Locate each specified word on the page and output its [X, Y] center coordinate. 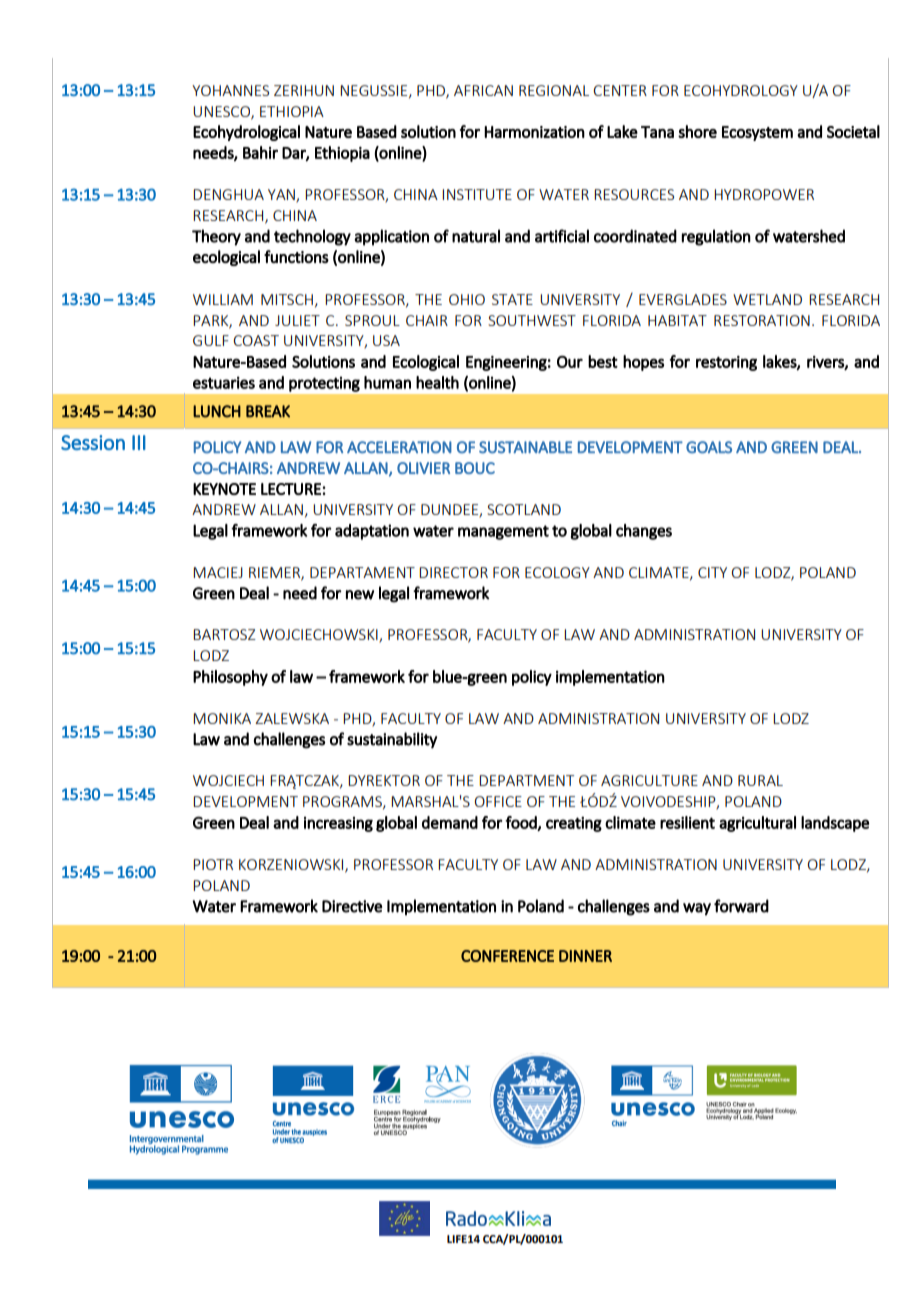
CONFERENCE [507, 956]
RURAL [760, 780]
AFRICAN [483, 90]
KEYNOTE [224, 489]
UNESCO [222, 112]
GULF [211, 340]
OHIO [467, 299]
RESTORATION [762, 320]
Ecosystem [757, 133]
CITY [712, 572]
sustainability [392, 740]
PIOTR [213, 864]
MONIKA [222, 718]
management [503, 532]
